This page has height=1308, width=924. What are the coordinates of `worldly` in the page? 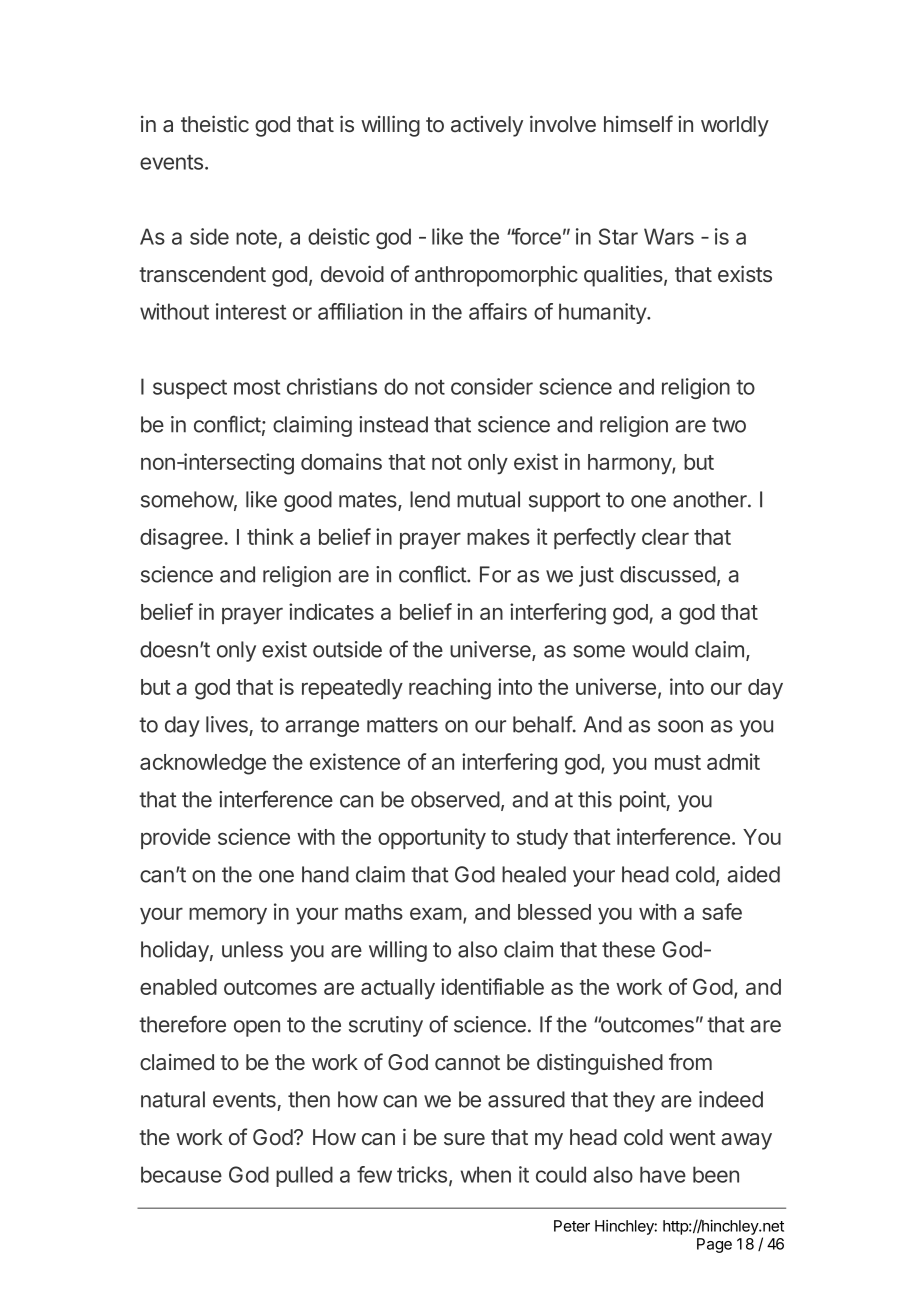 It's located at (735, 126).
